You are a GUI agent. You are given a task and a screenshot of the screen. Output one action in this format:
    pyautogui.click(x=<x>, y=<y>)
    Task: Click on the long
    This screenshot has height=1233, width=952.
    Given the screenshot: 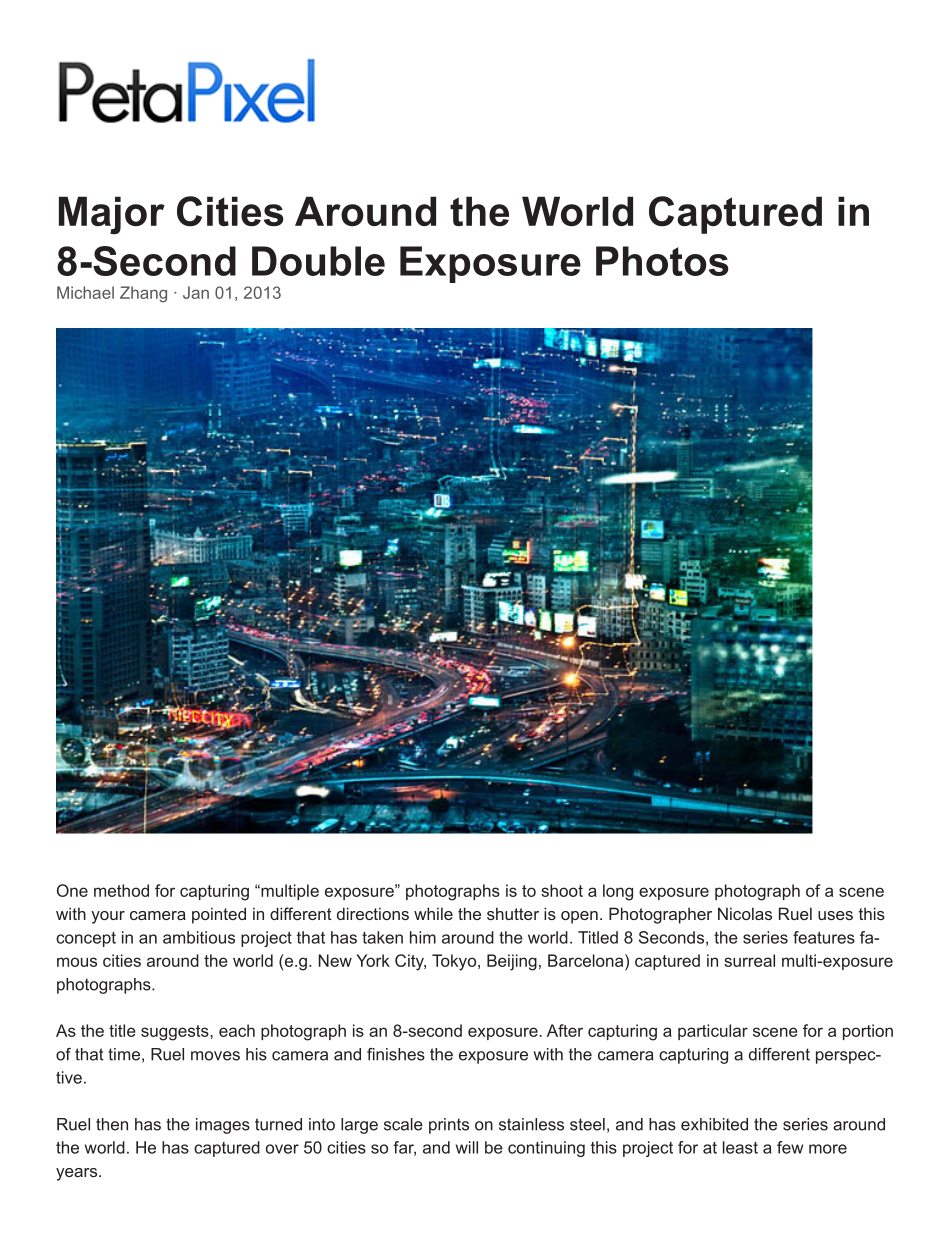 What is the action you would take?
    pyautogui.click(x=618, y=892)
